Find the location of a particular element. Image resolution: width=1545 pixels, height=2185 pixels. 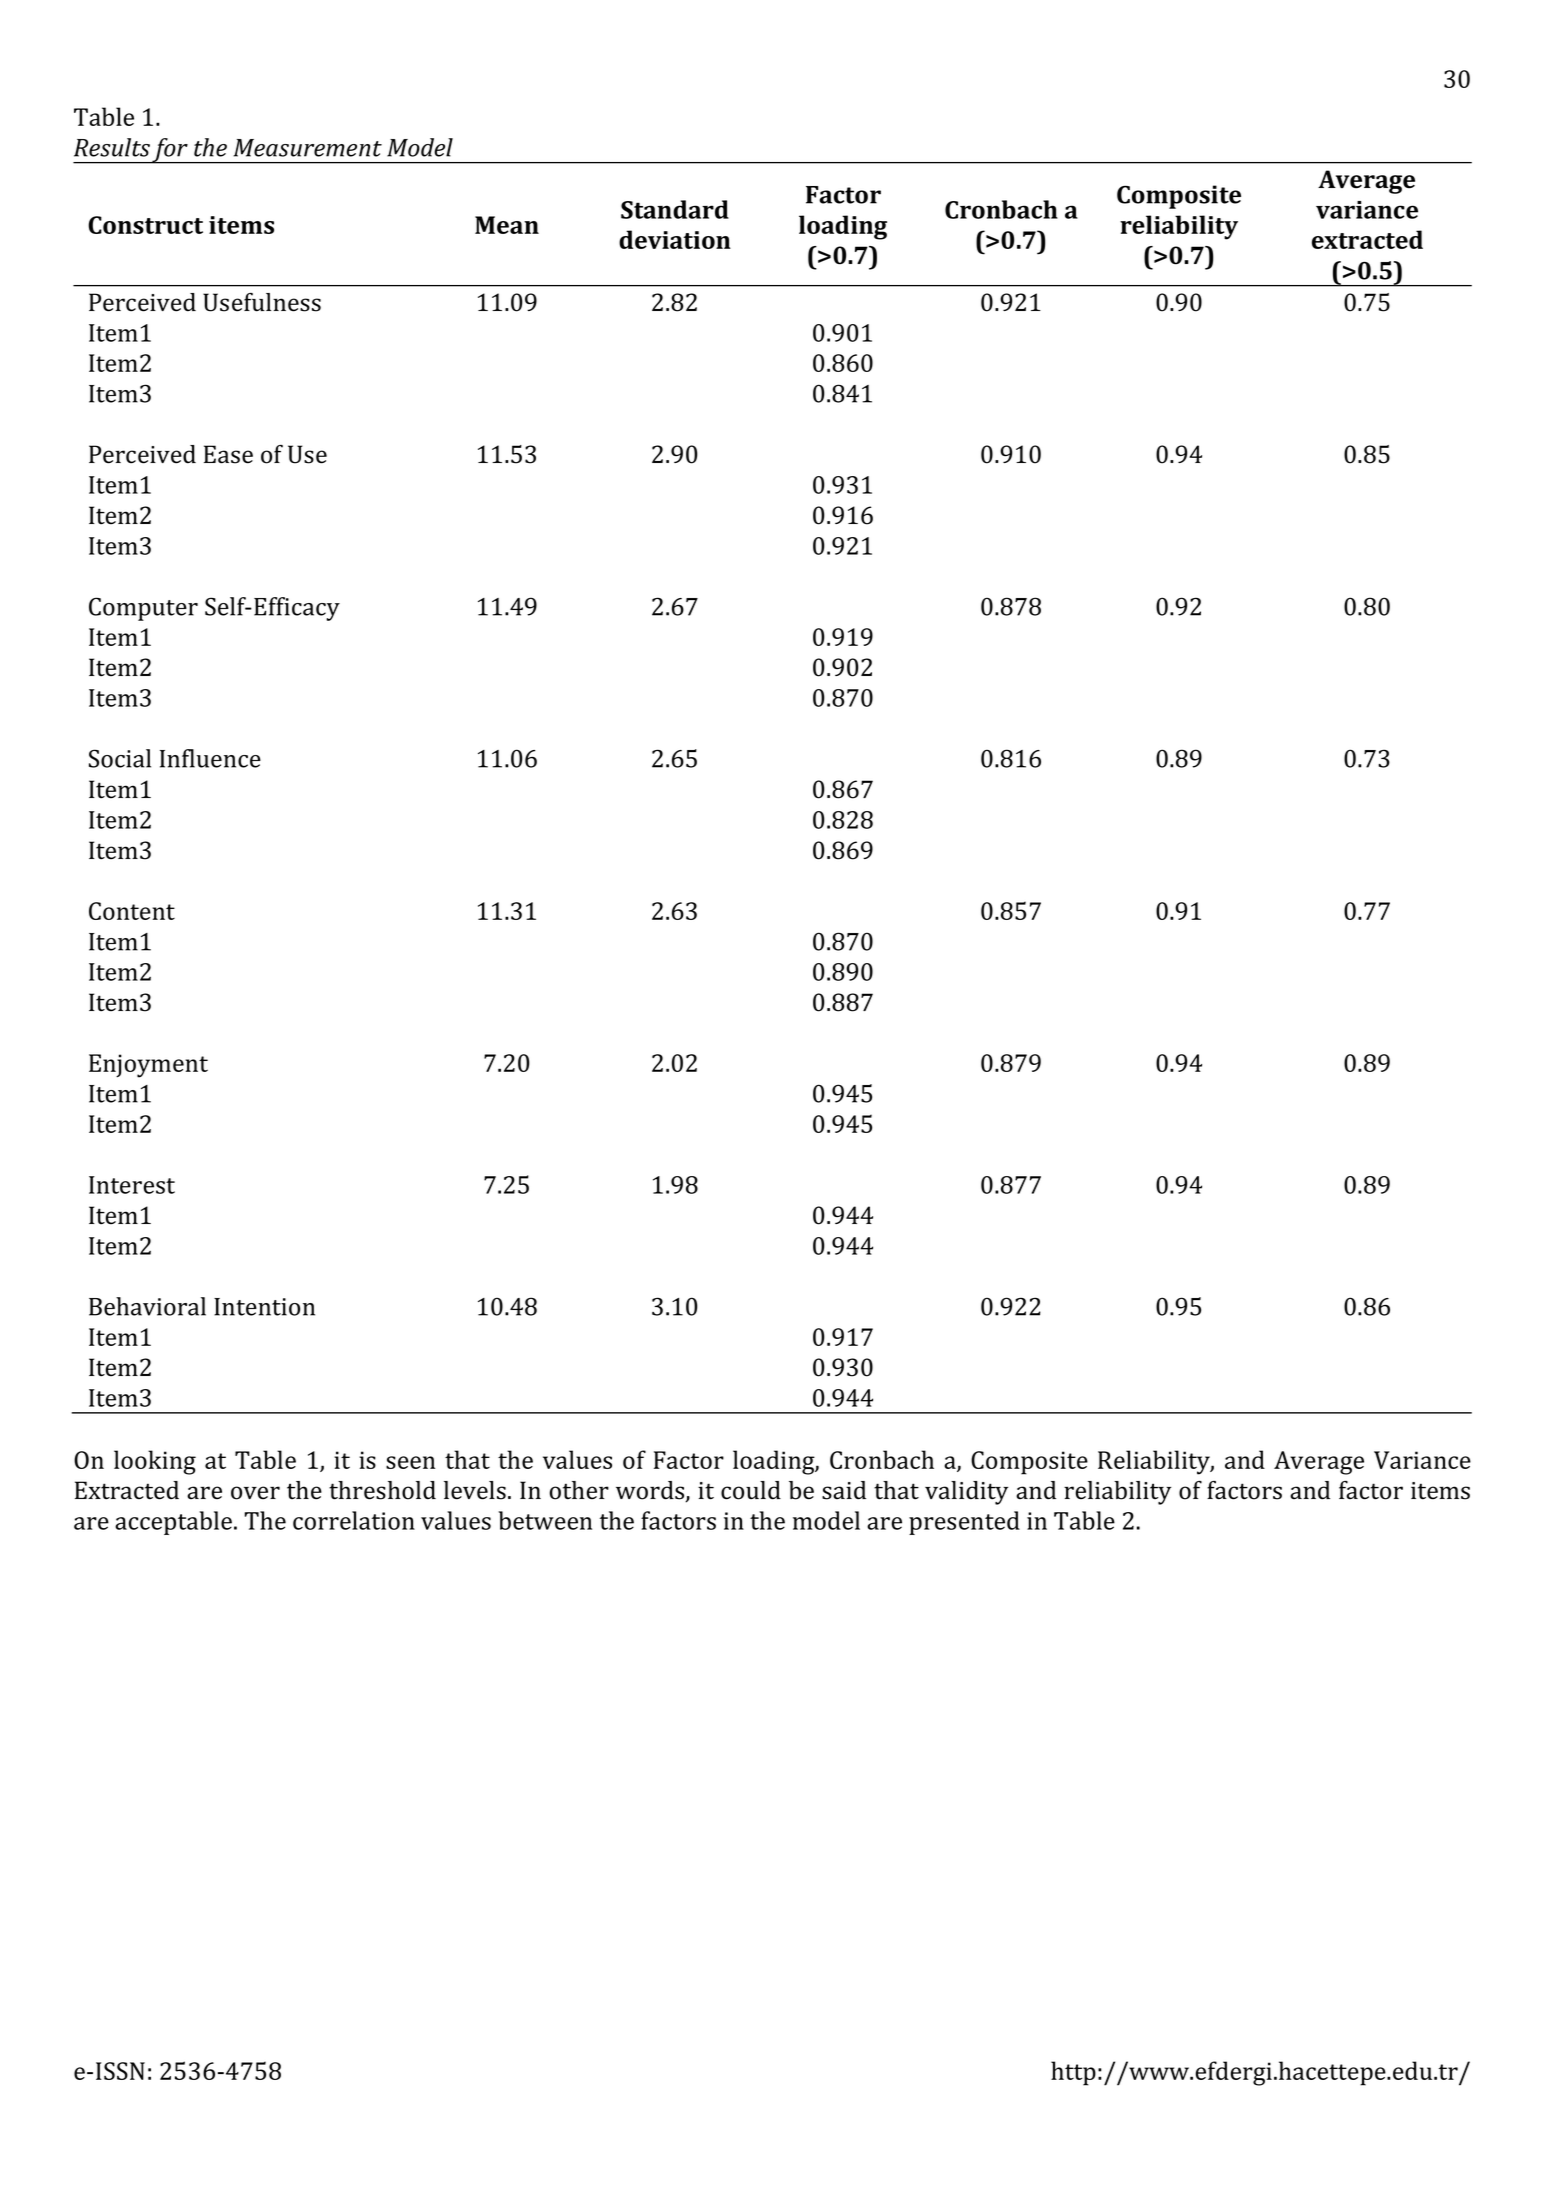

Standard is located at coordinates (675, 209).
